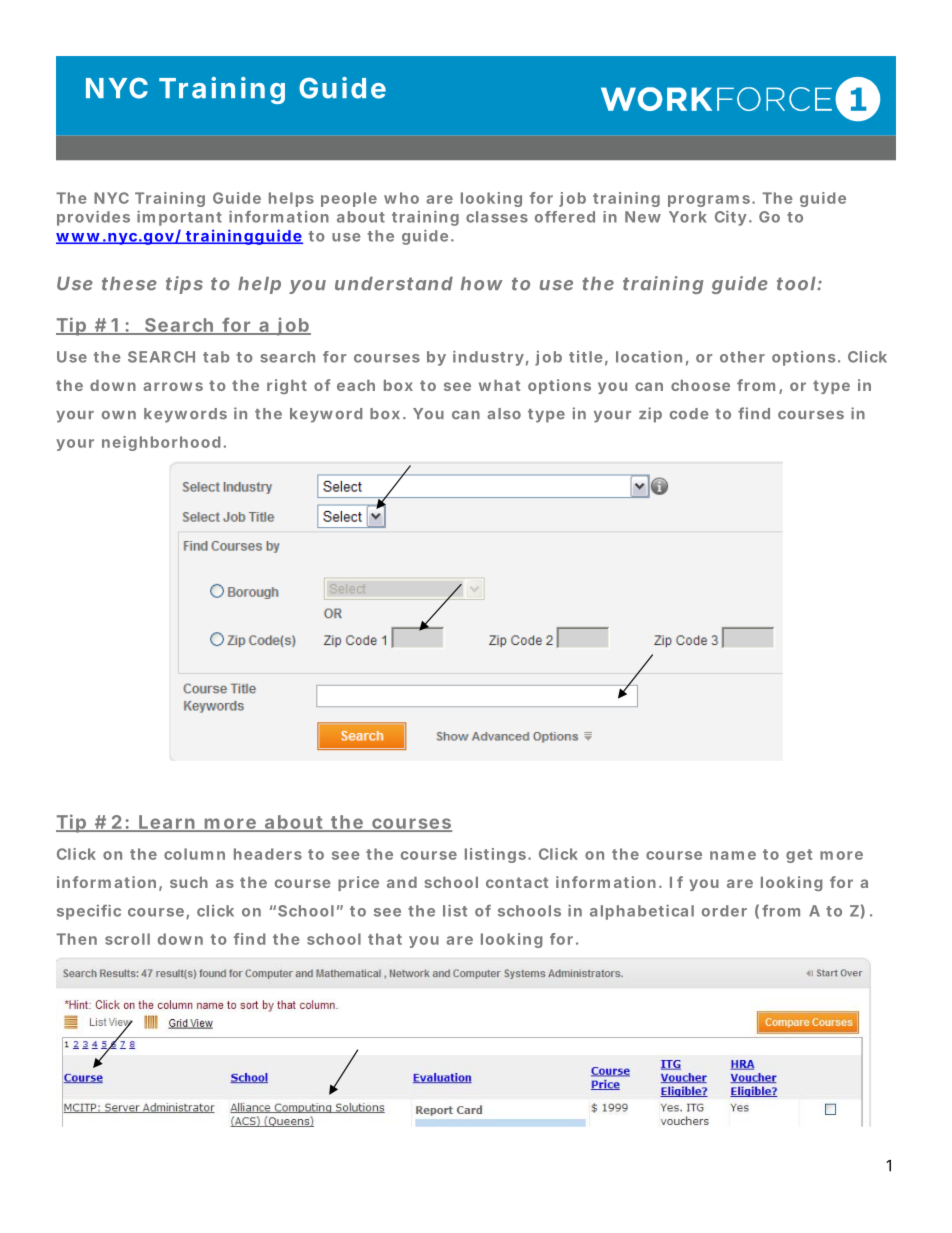 The image size is (952, 1233). What do you see at coordinates (127, 939) in the page?
I see `scroll` at bounding box center [127, 939].
